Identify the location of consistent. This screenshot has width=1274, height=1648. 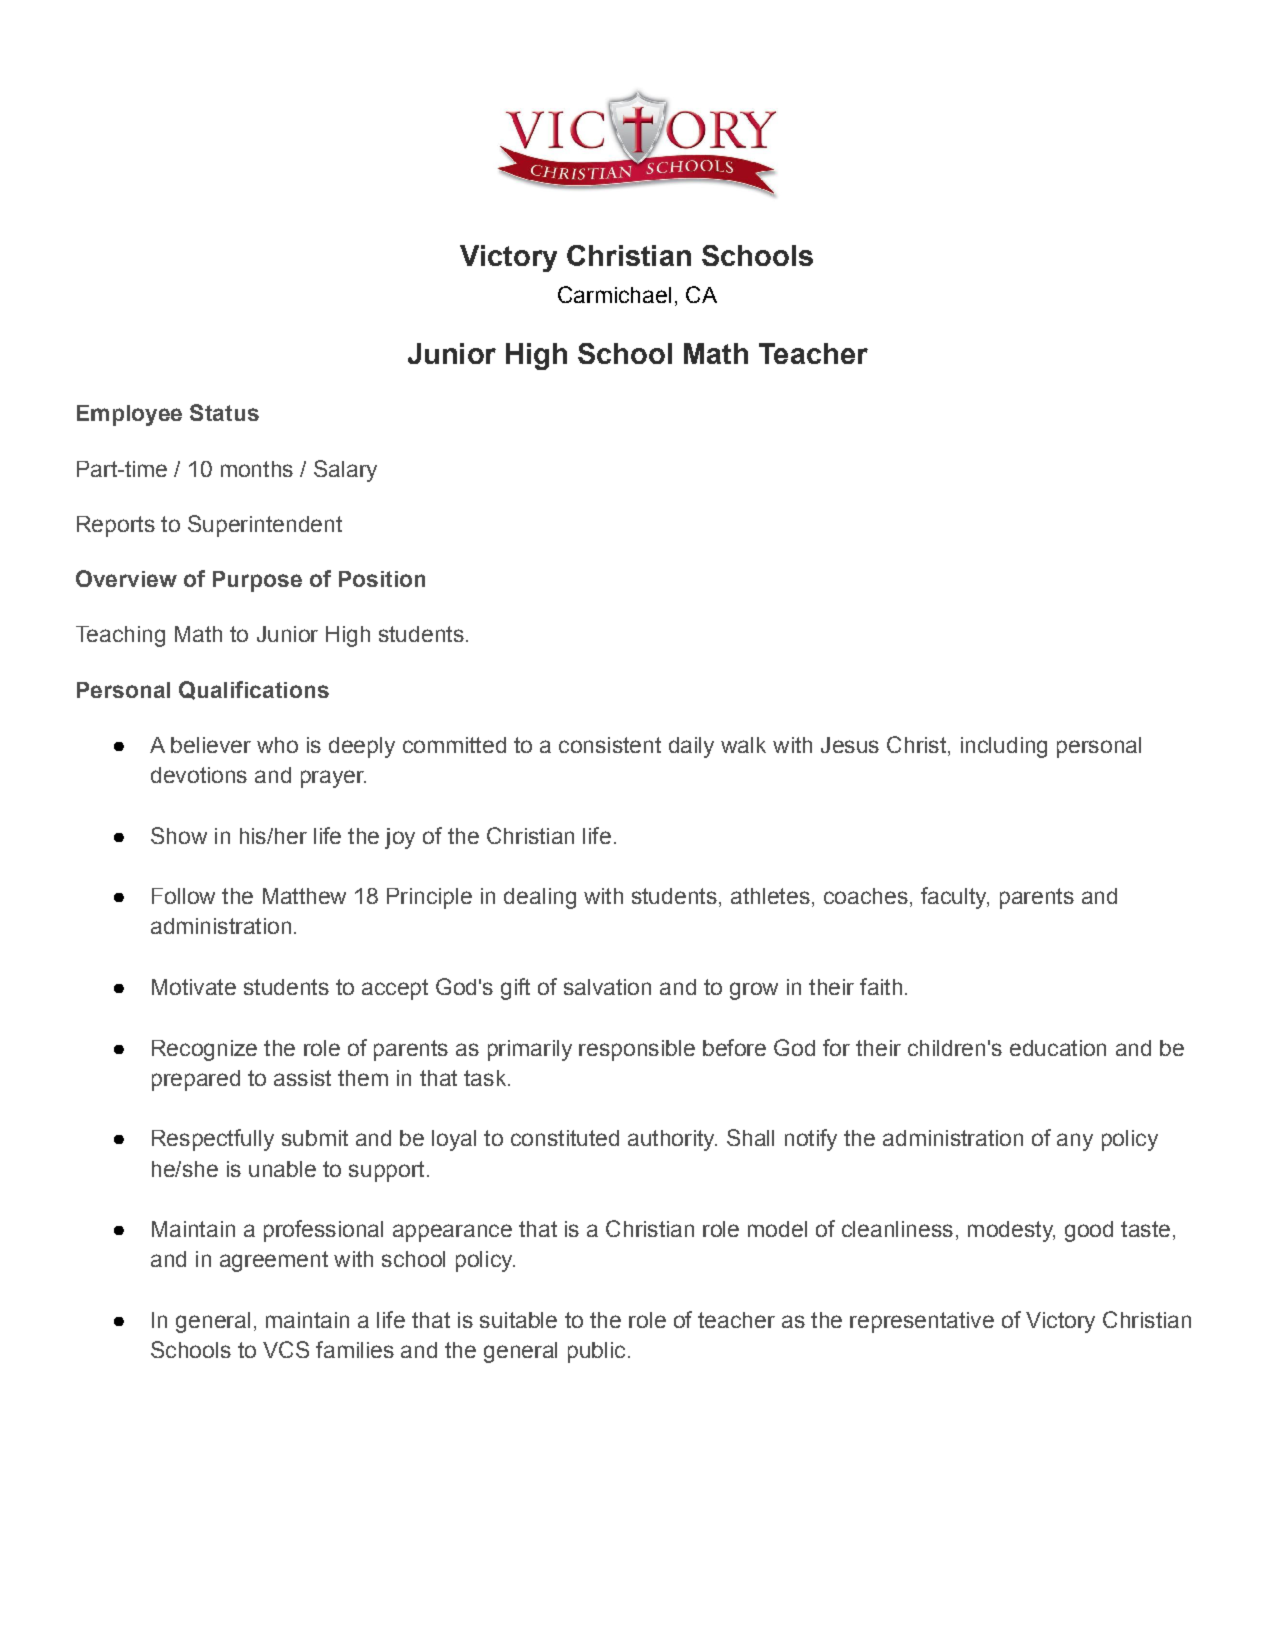
(610, 745).
